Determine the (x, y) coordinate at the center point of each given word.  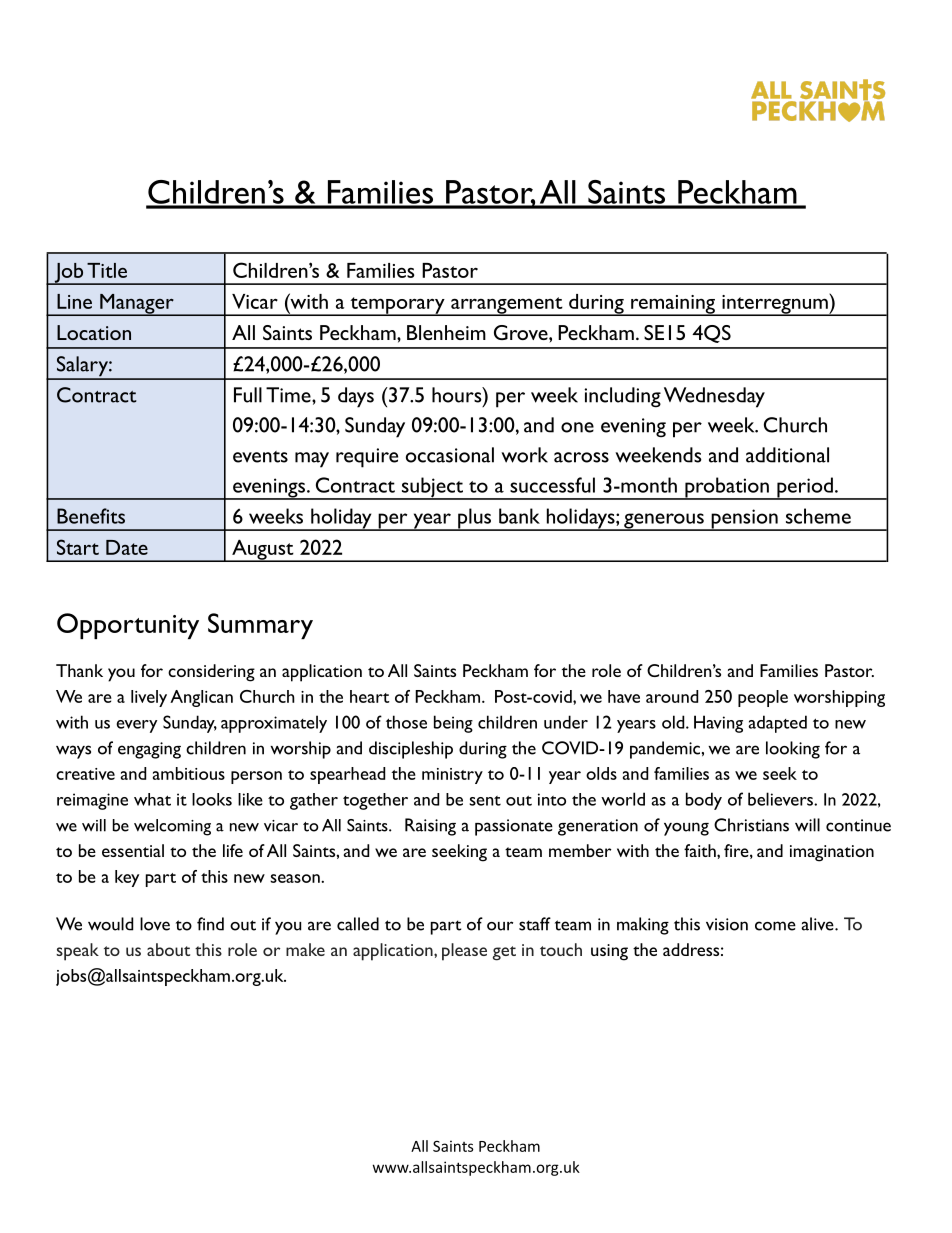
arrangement (507, 306)
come (775, 926)
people (763, 698)
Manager (137, 305)
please (464, 952)
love (155, 924)
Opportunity (128, 626)
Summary (260, 626)
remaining (673, 305)
